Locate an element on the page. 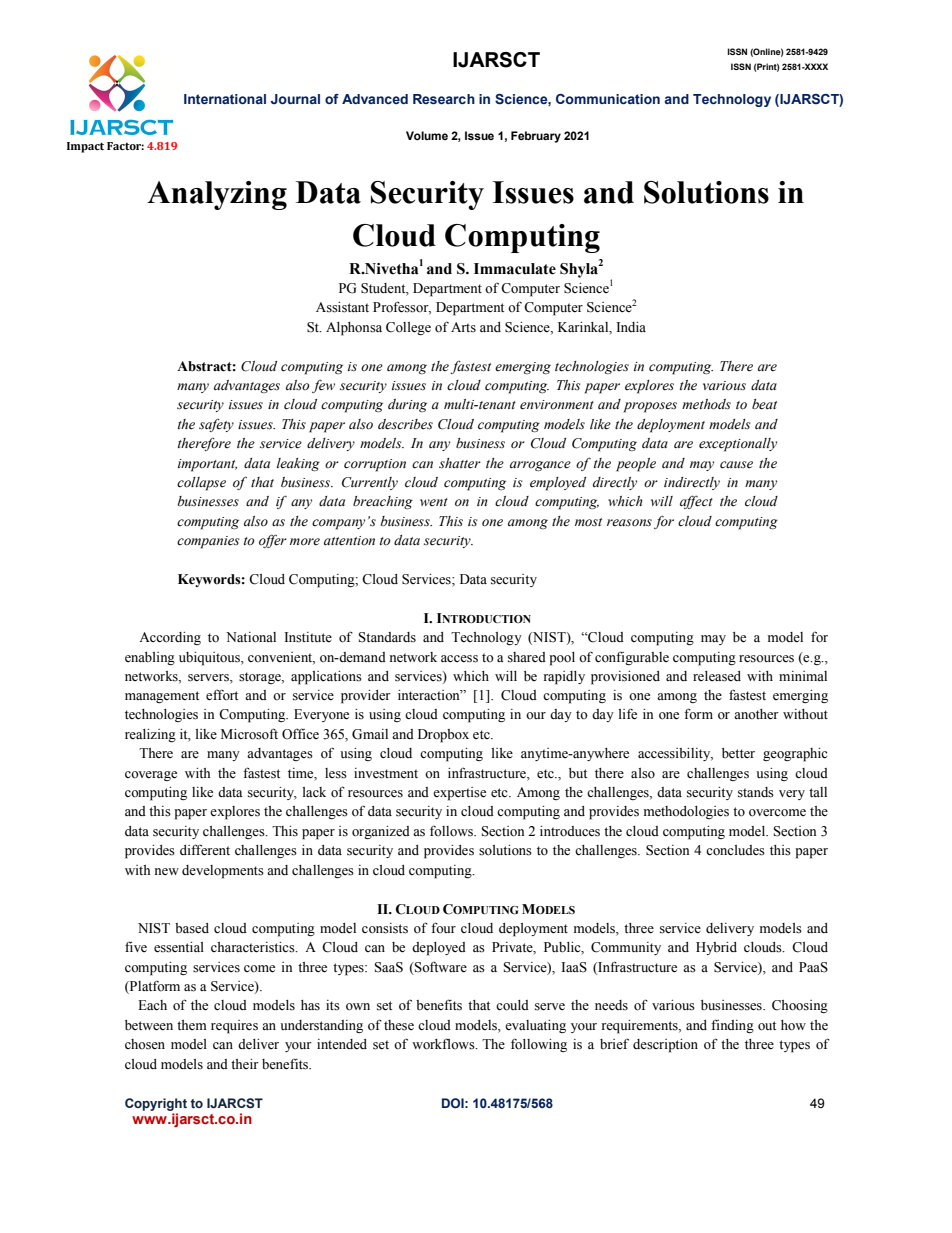  exceptionally is located at coordinates (738, 445).
